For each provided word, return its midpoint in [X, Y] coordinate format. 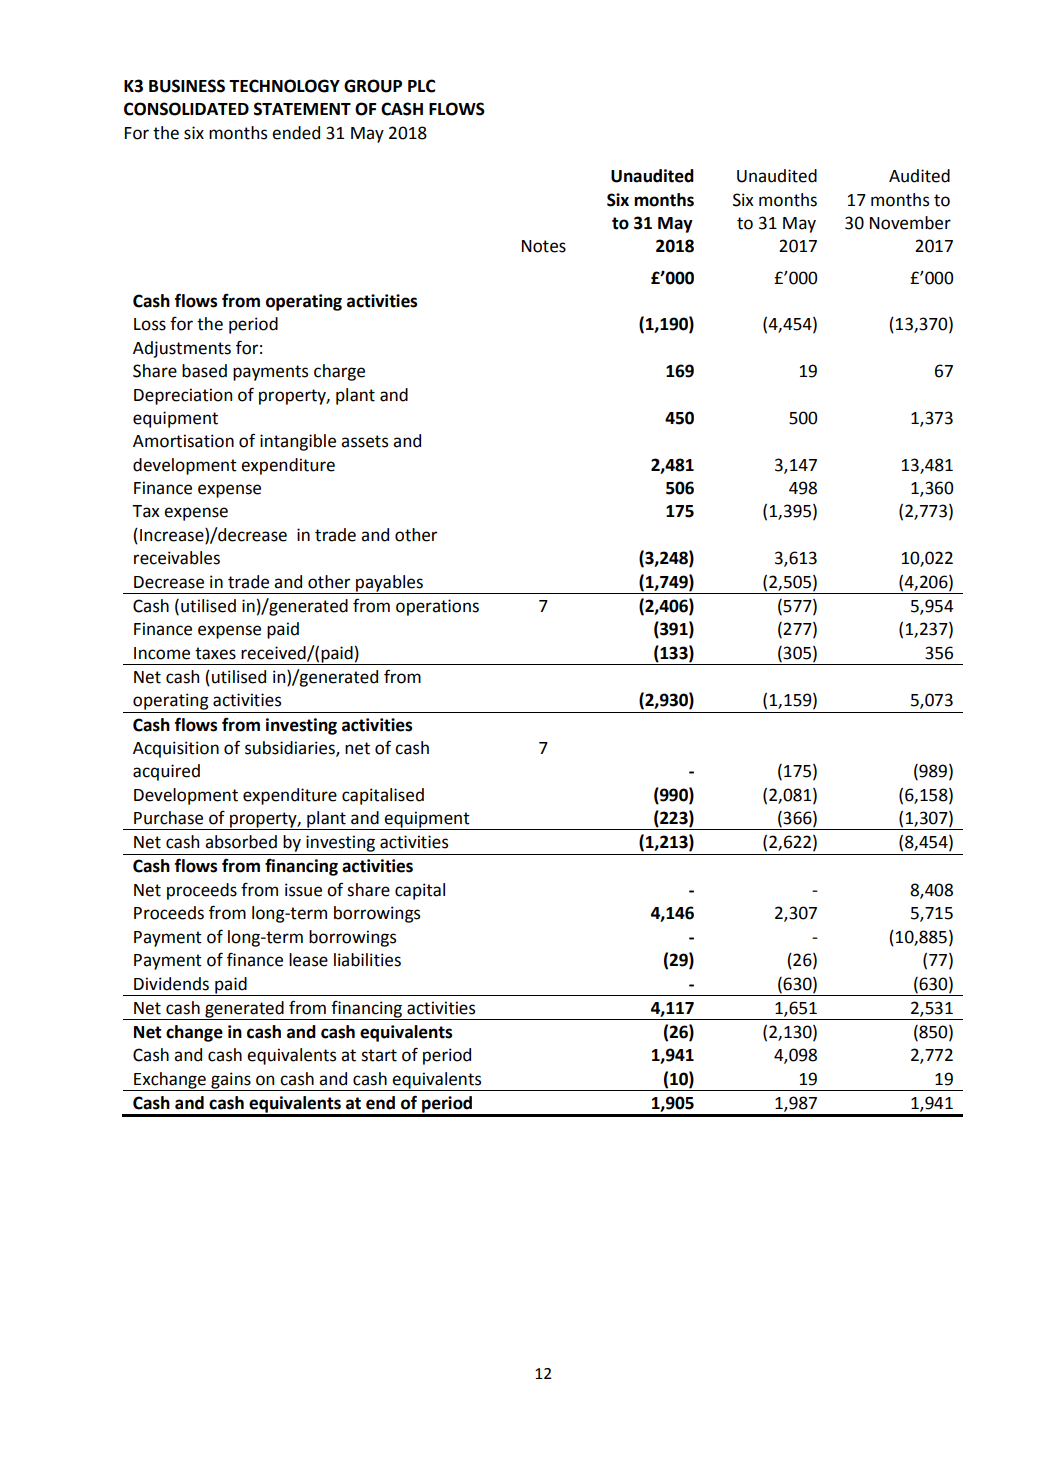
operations [437, 607]
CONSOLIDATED [186, 109]
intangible [298, 442]
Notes [544, 246]
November [910, 223]
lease [308, 960]
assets [364, 441]
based [204, 371]
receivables [177, 558]
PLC [421, 86]
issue [303, 890]
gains [231, 1081]
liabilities [367, 960]
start [379, 1055]
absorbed [241, 842]
